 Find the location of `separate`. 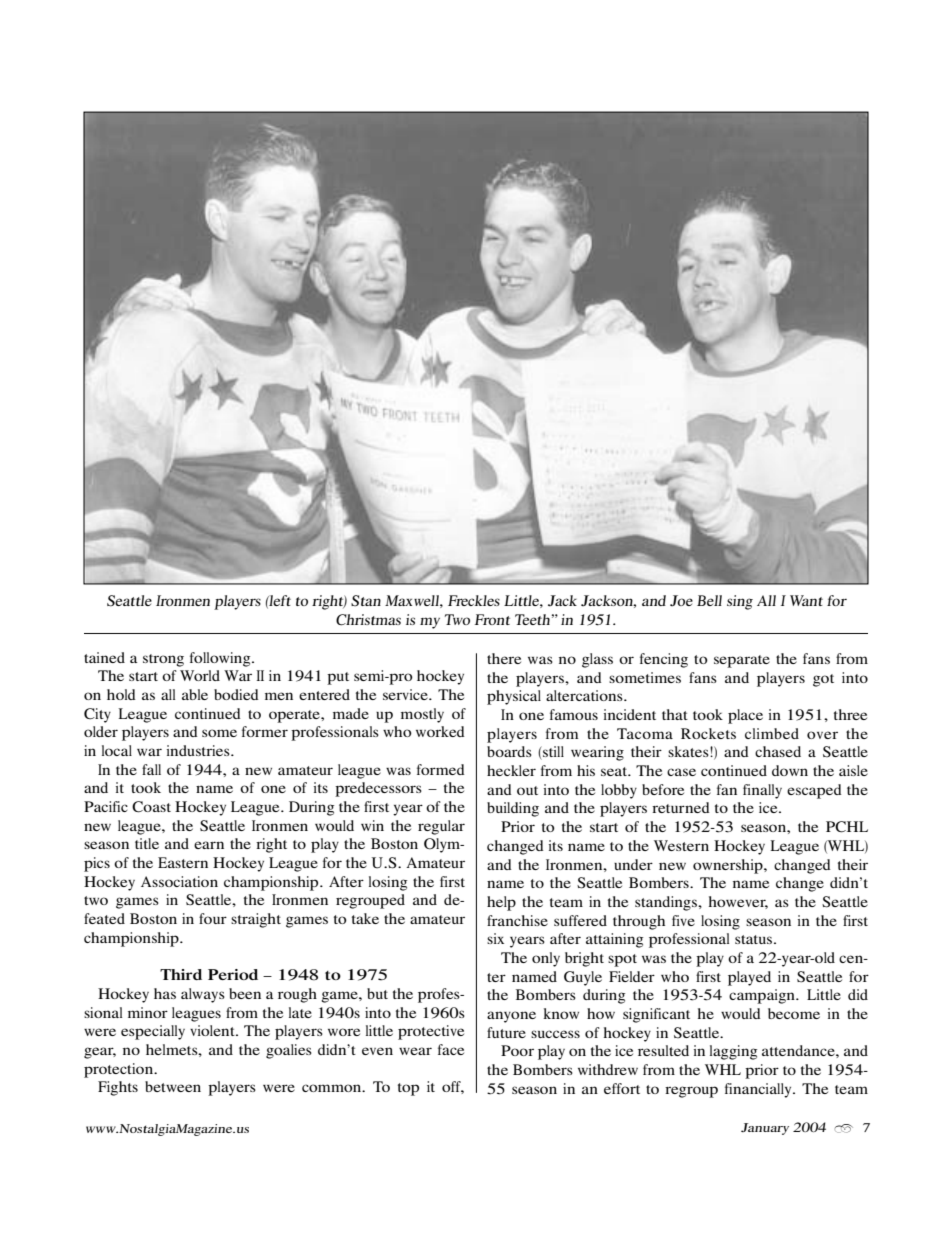

separate is located at coordinates (742, 661).
